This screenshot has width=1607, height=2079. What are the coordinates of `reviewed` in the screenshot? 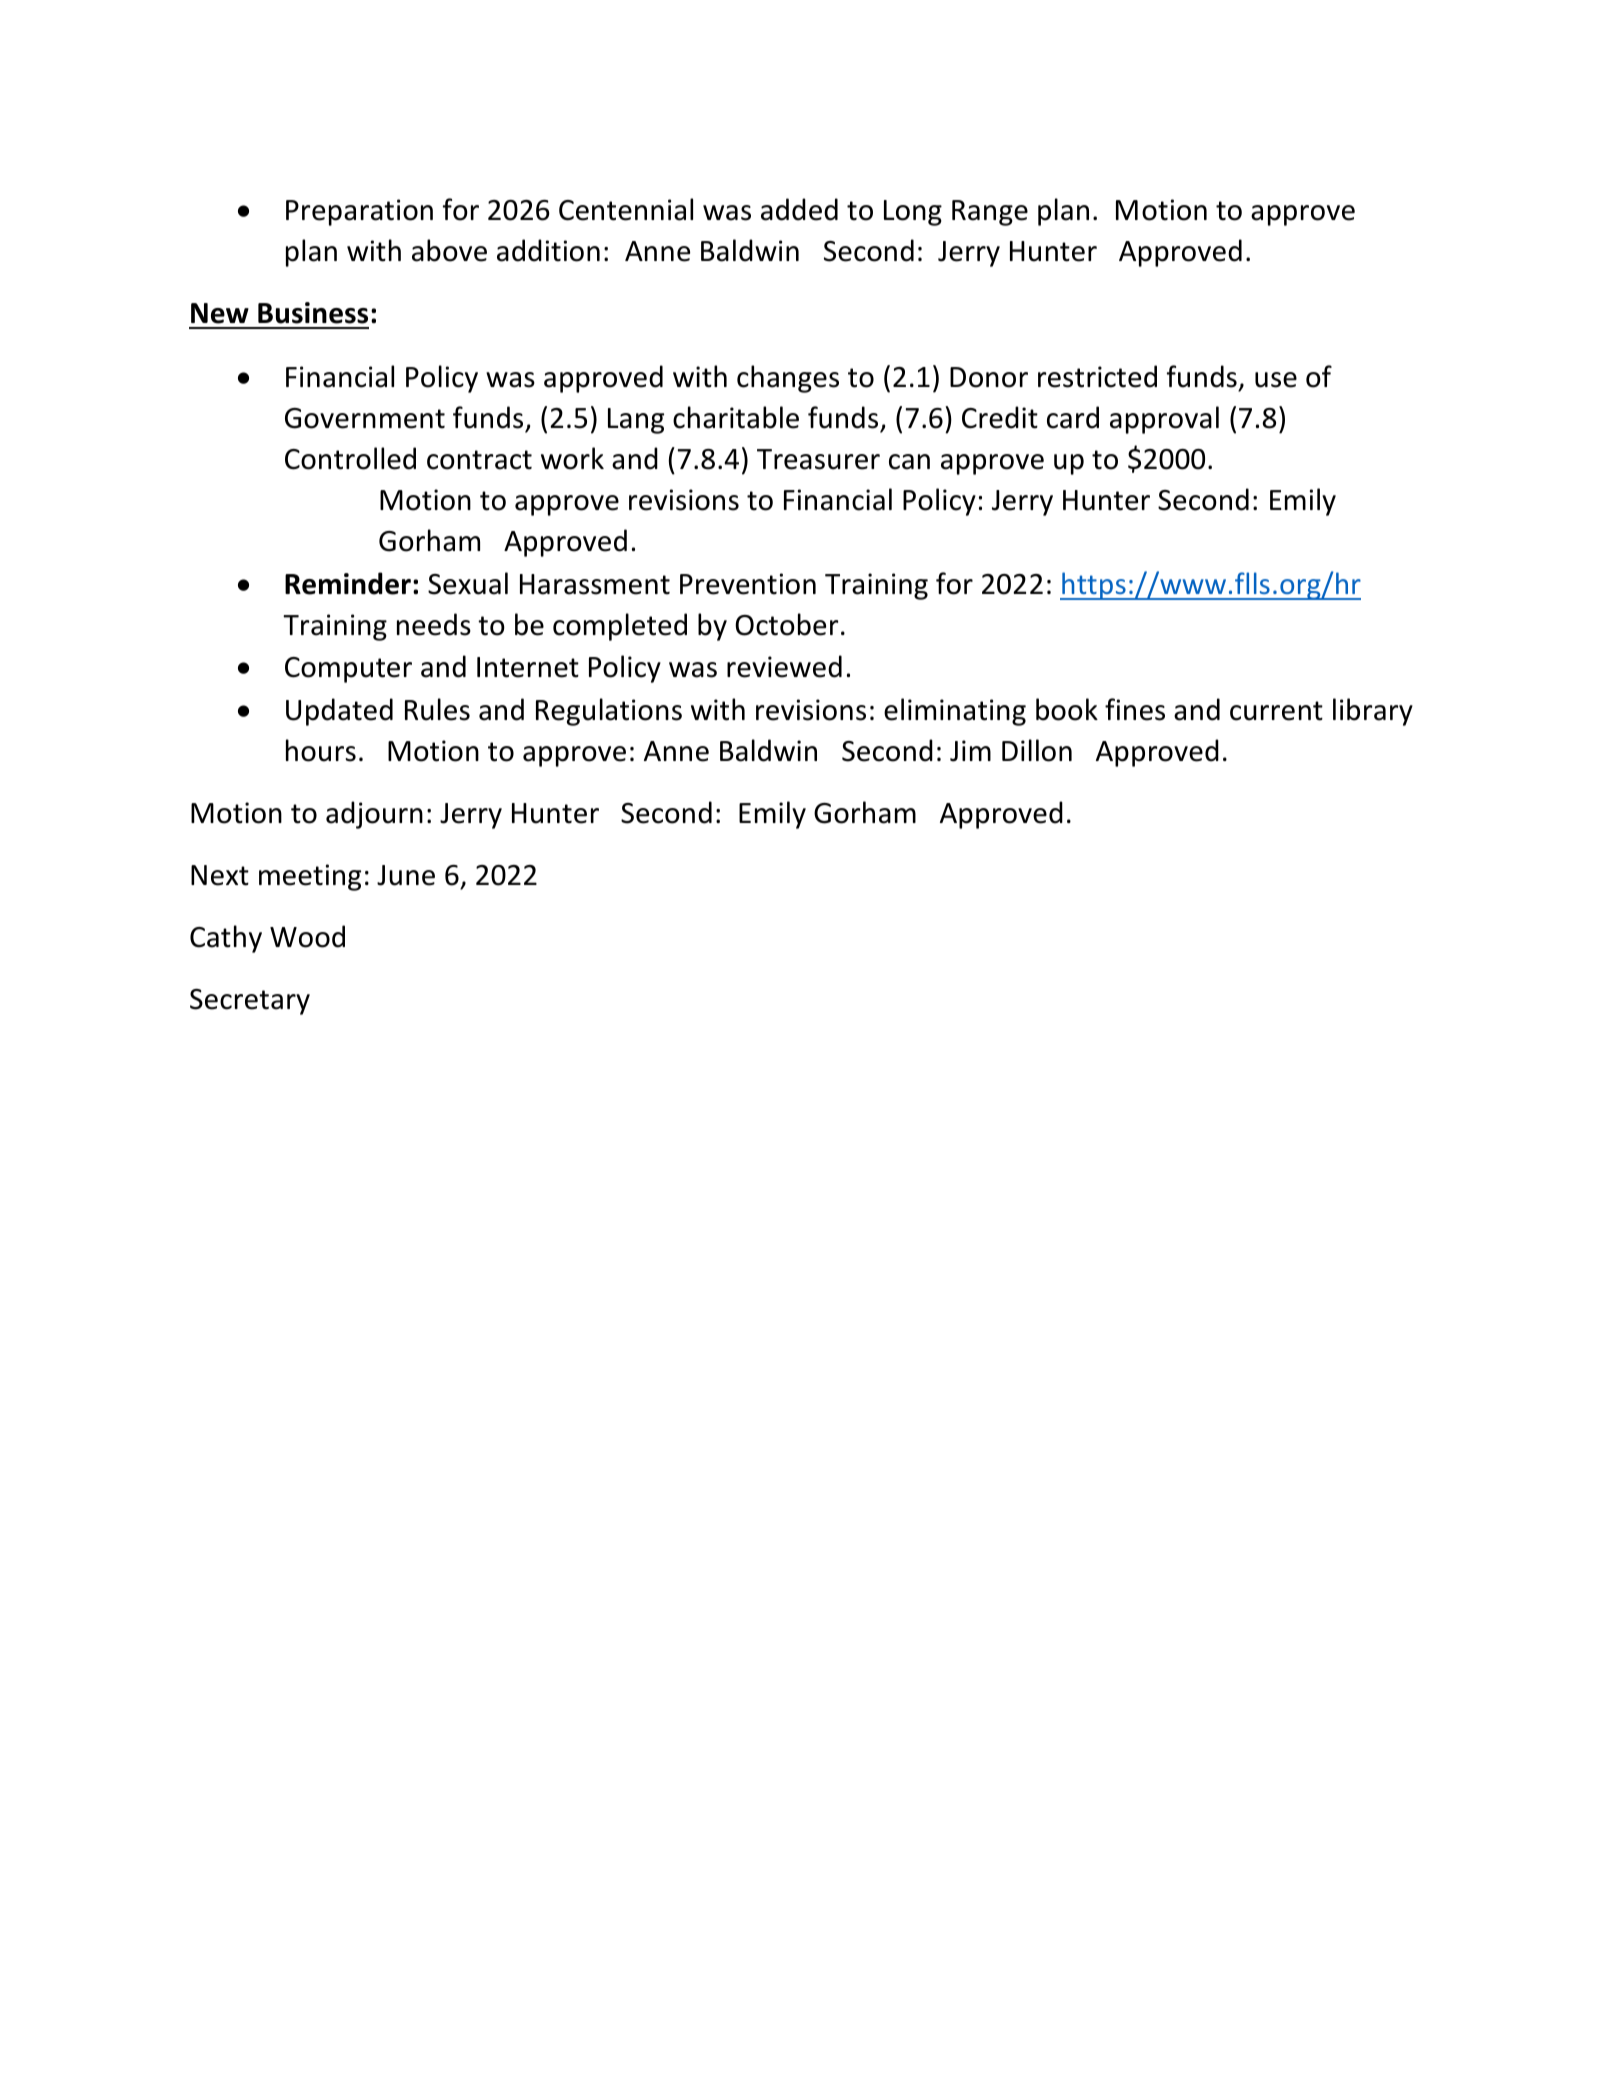 It's located at (784, 666).
